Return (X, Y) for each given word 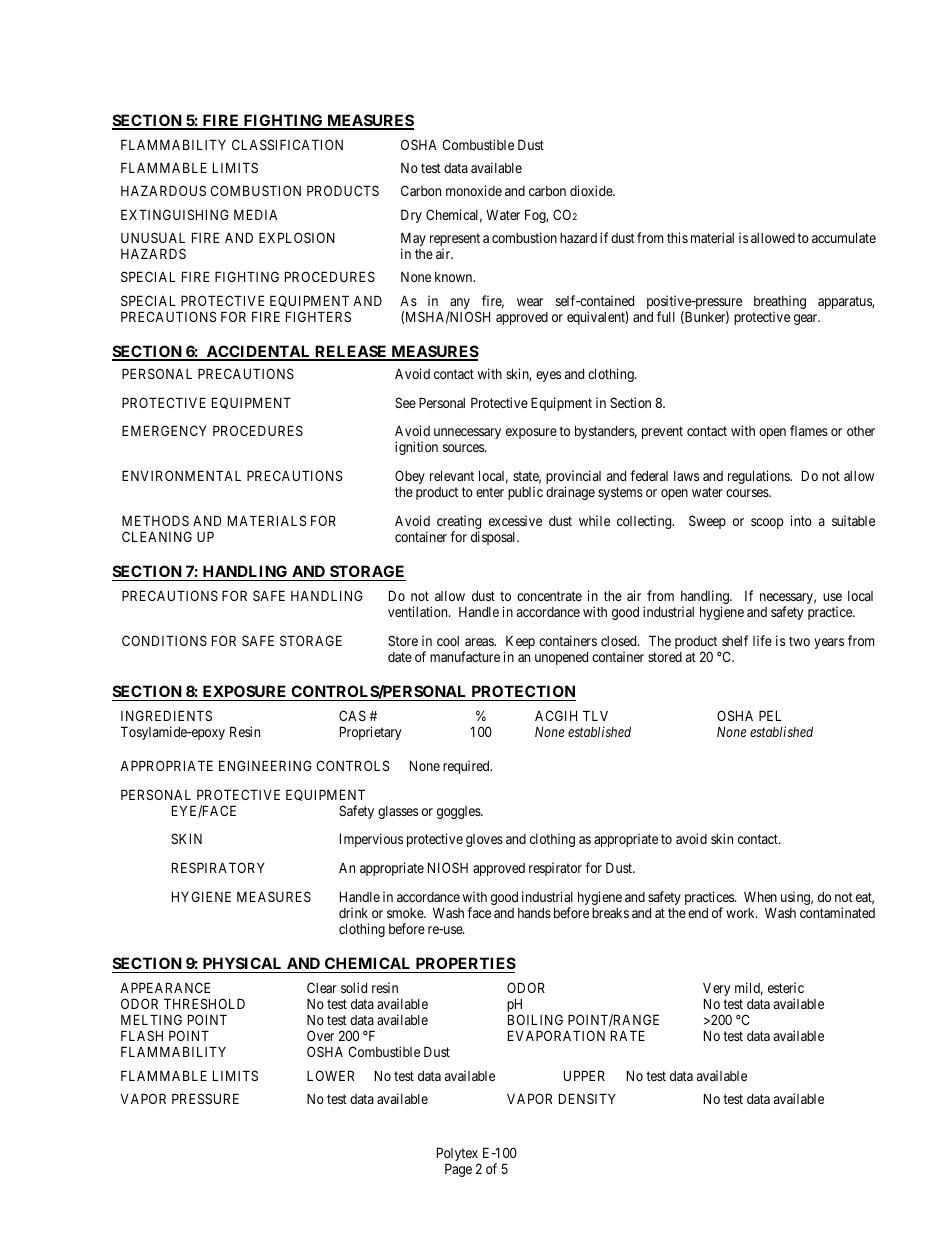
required (467, 767)
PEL (770, 715)
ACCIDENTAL (258, 352)
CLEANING (157, 536)
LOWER (330, 1075)
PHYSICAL (242, 965)
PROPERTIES (464, 965)
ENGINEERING (265, 765)
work (741, 913)
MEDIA (255, 214)
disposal (494, 538)
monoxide (474, 190)
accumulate (844, 237)
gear (807, 319)
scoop (767, 523)
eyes (548, 376)
